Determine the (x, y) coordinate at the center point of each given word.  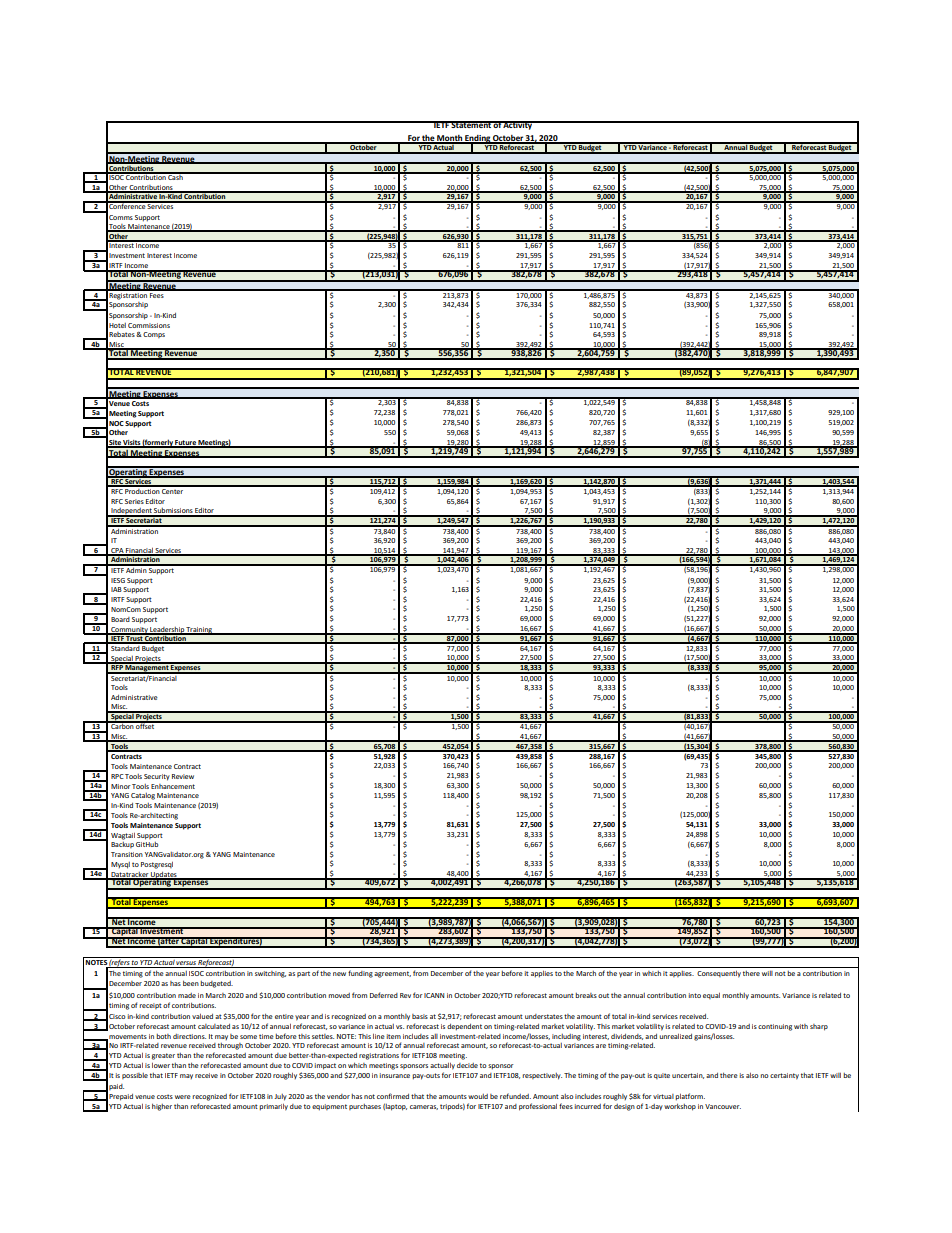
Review (183, 776)
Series (134, 501)
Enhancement (173, 786)
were (183, 1097)
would (478, 1096)
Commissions (149, 325)
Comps (154, 335)
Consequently (719, 974)
